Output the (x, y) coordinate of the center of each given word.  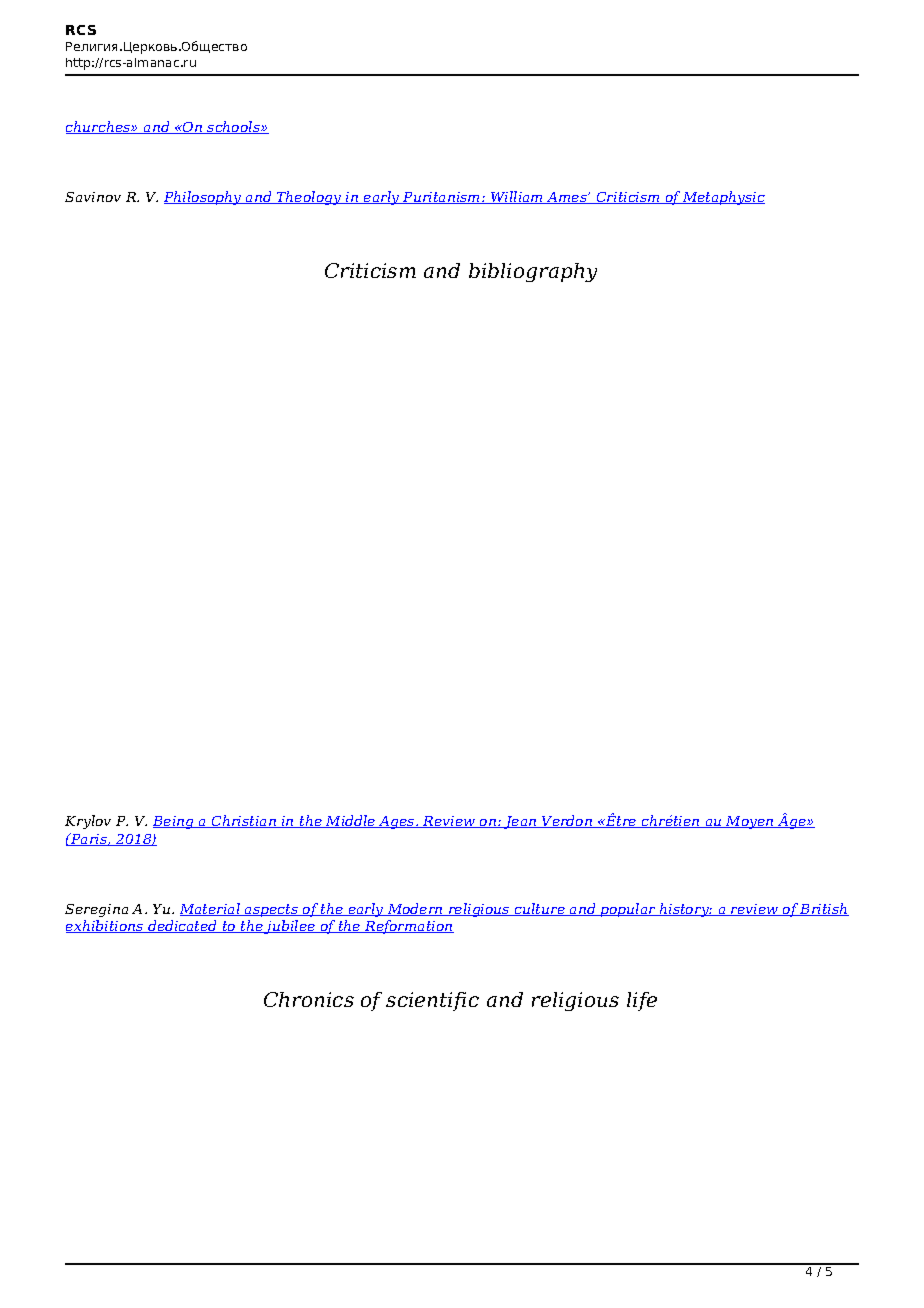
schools (234, 127)
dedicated (183, 926)
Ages (397, 822)
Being (174, 822)
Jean (520, 822)
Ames (567, 198)
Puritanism (442, 198)
